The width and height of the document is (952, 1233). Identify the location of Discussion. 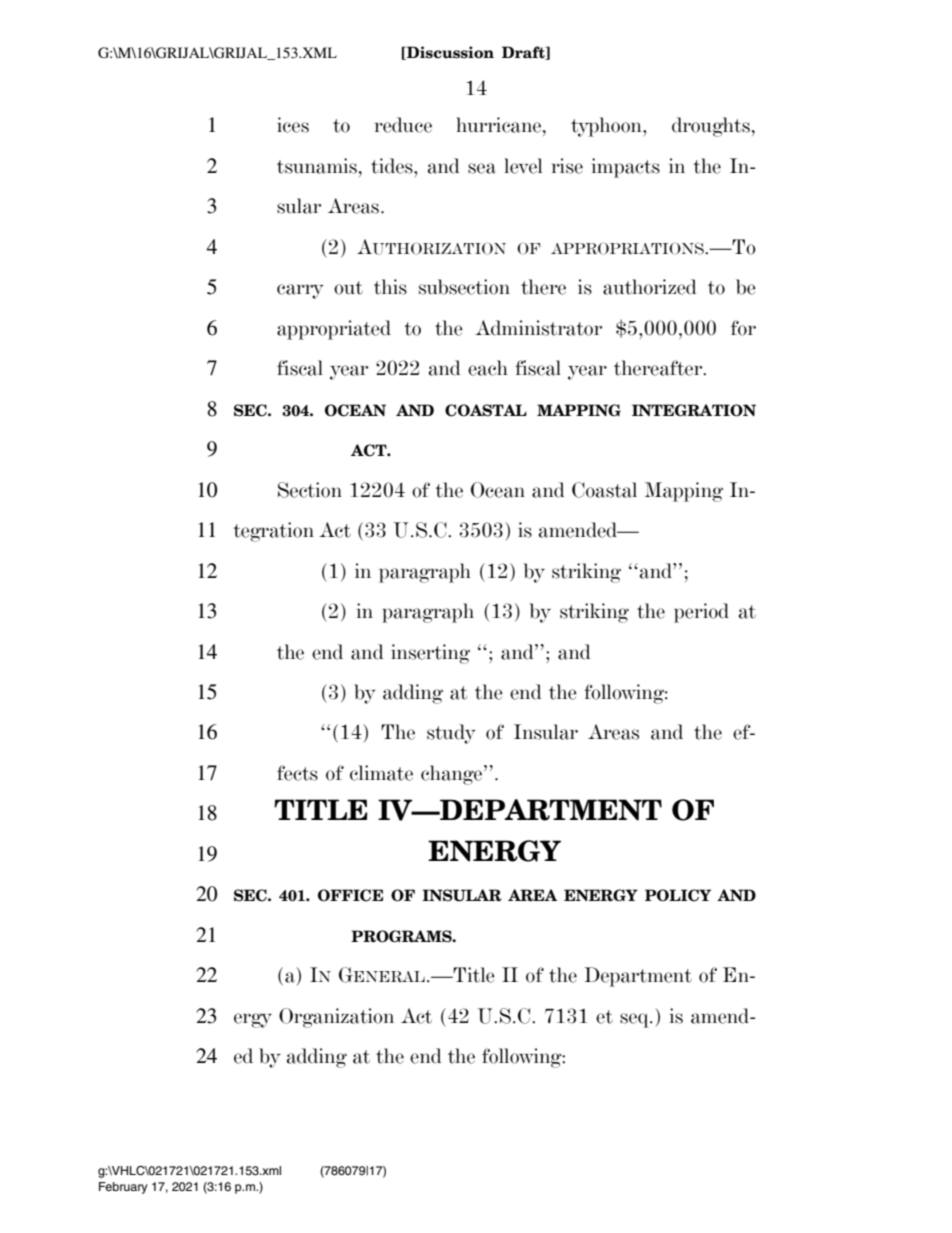
(449, 53).
